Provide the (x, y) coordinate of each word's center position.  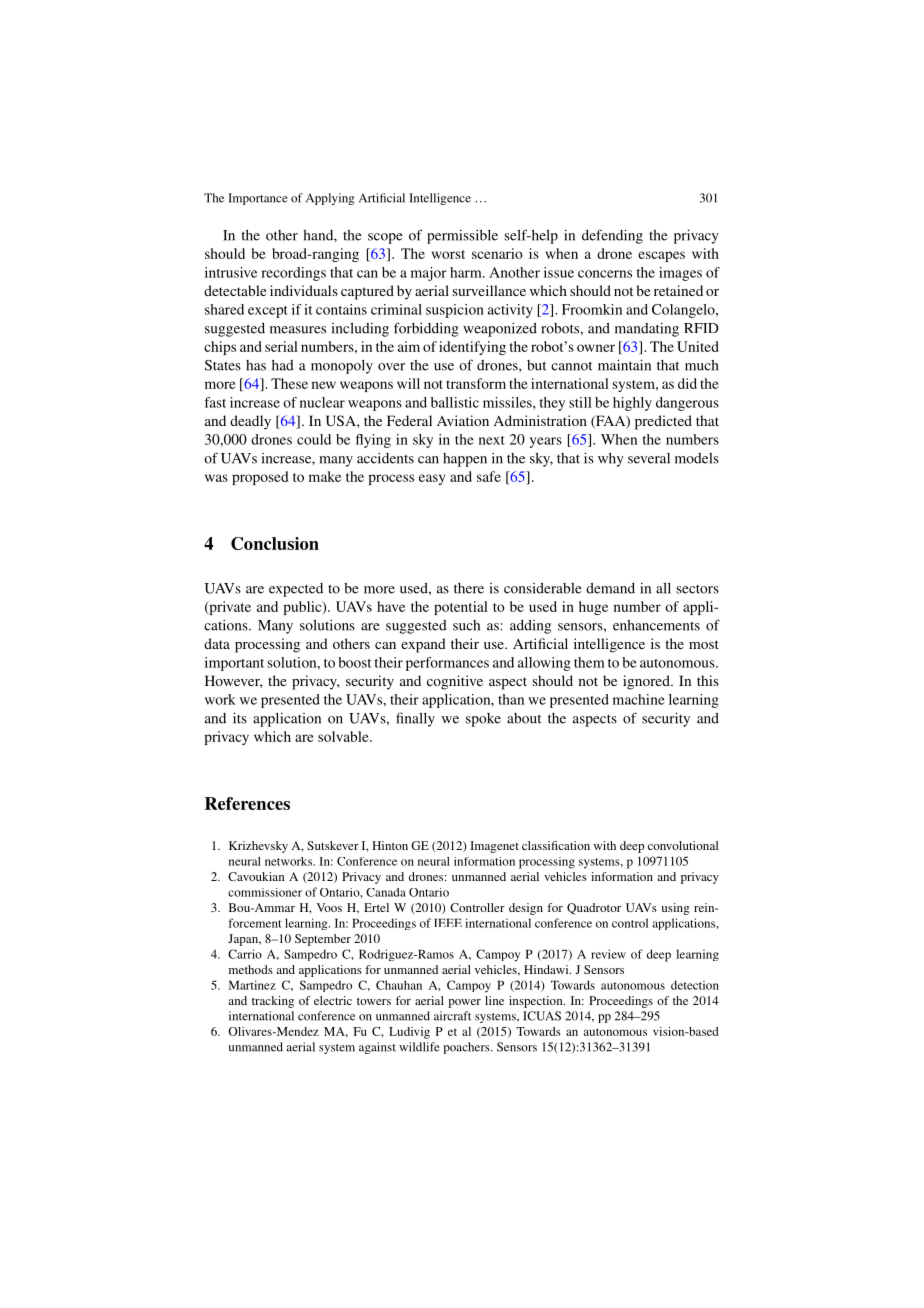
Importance (258, 199)
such (466, 625)
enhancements (656, 625)
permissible (462, 237)
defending (612, 236)
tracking (273, 1002)
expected (296, 590)
